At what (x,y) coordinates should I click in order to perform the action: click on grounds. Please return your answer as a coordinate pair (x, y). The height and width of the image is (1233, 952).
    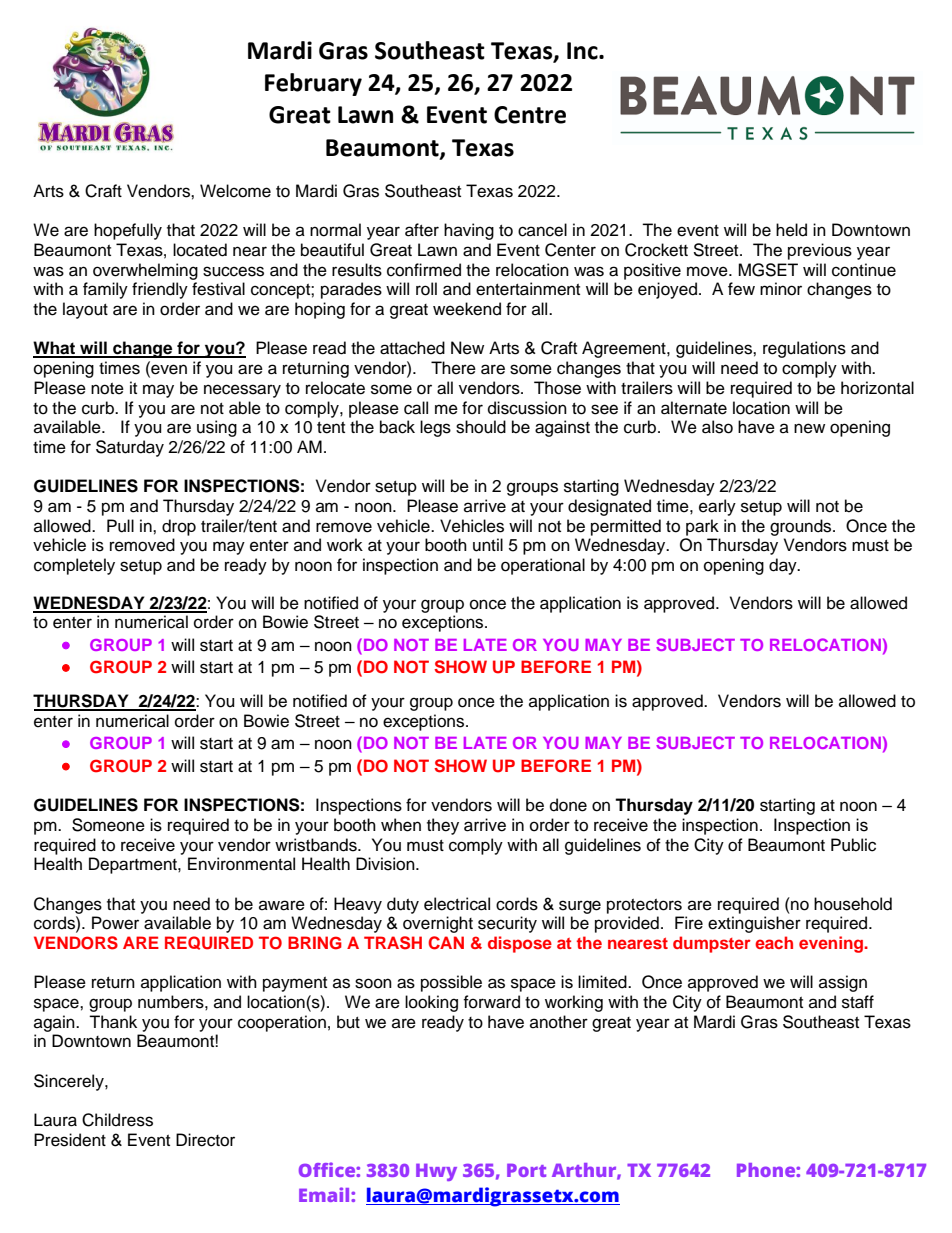
    Looking at the image, I should click on (802, 527).
